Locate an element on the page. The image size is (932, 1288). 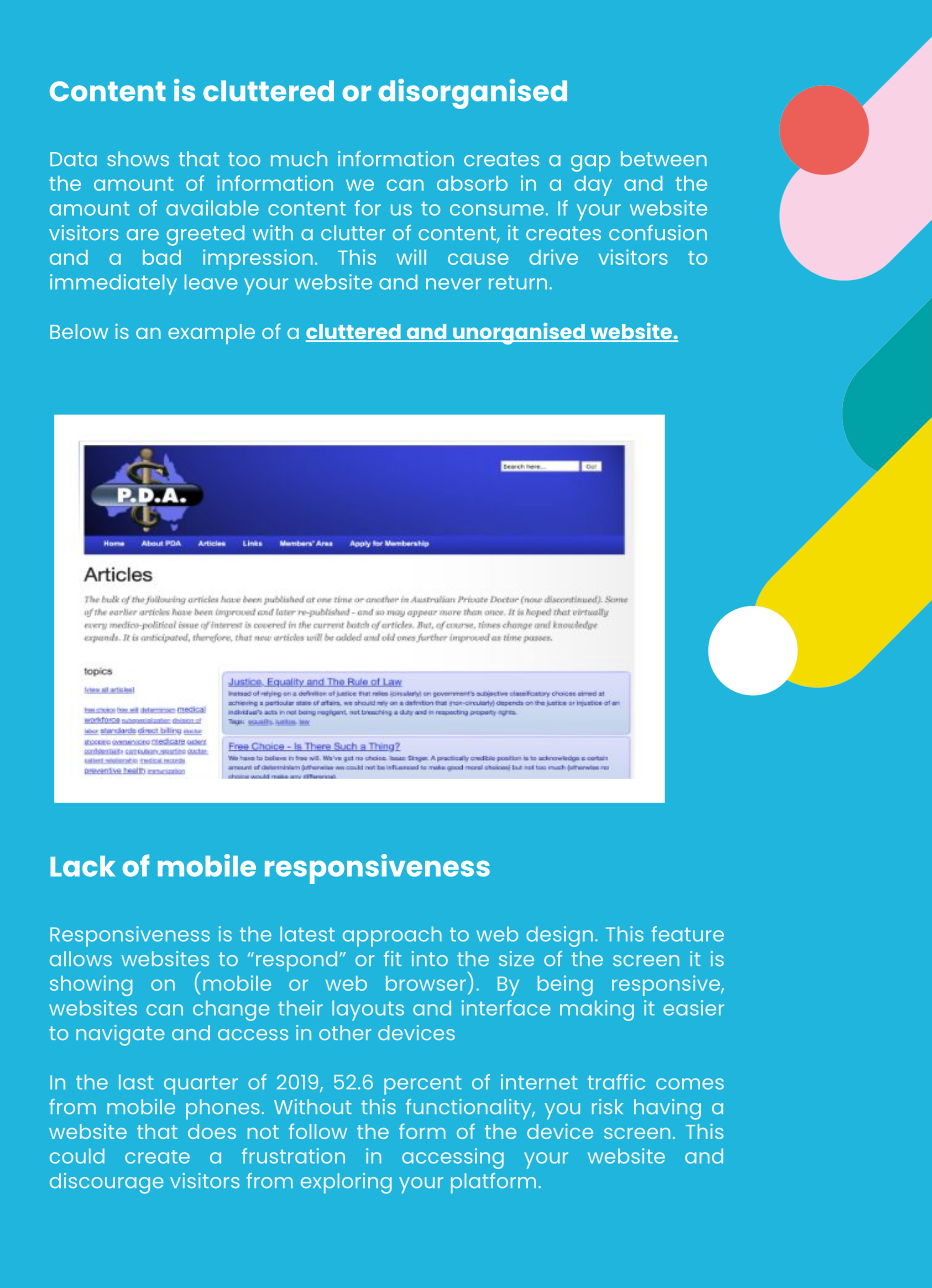
approach is located at coordinates (392, 936).
